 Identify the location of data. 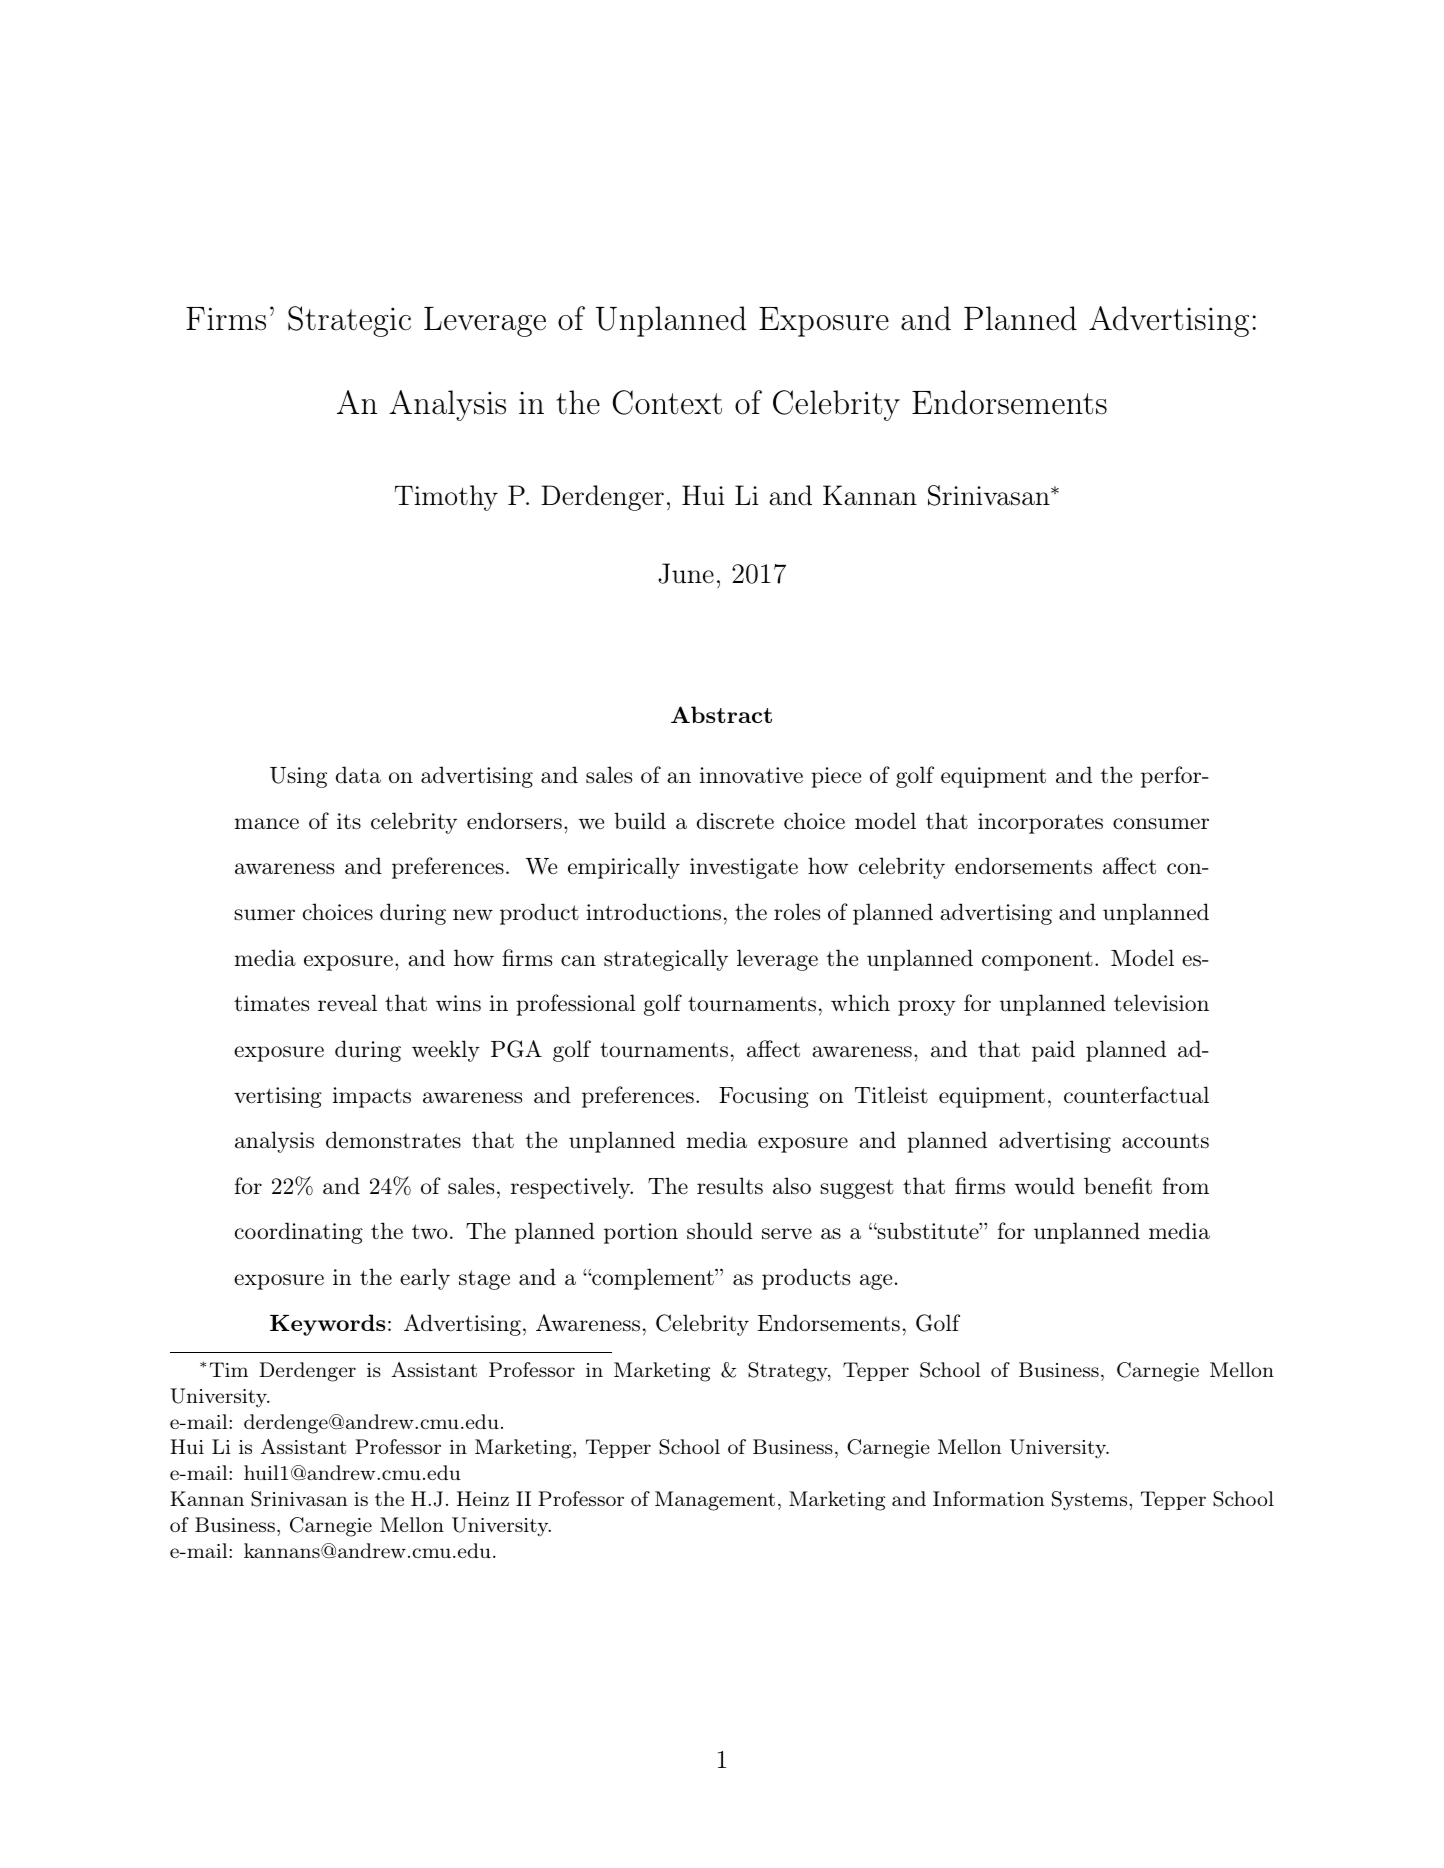
(358, 775).
